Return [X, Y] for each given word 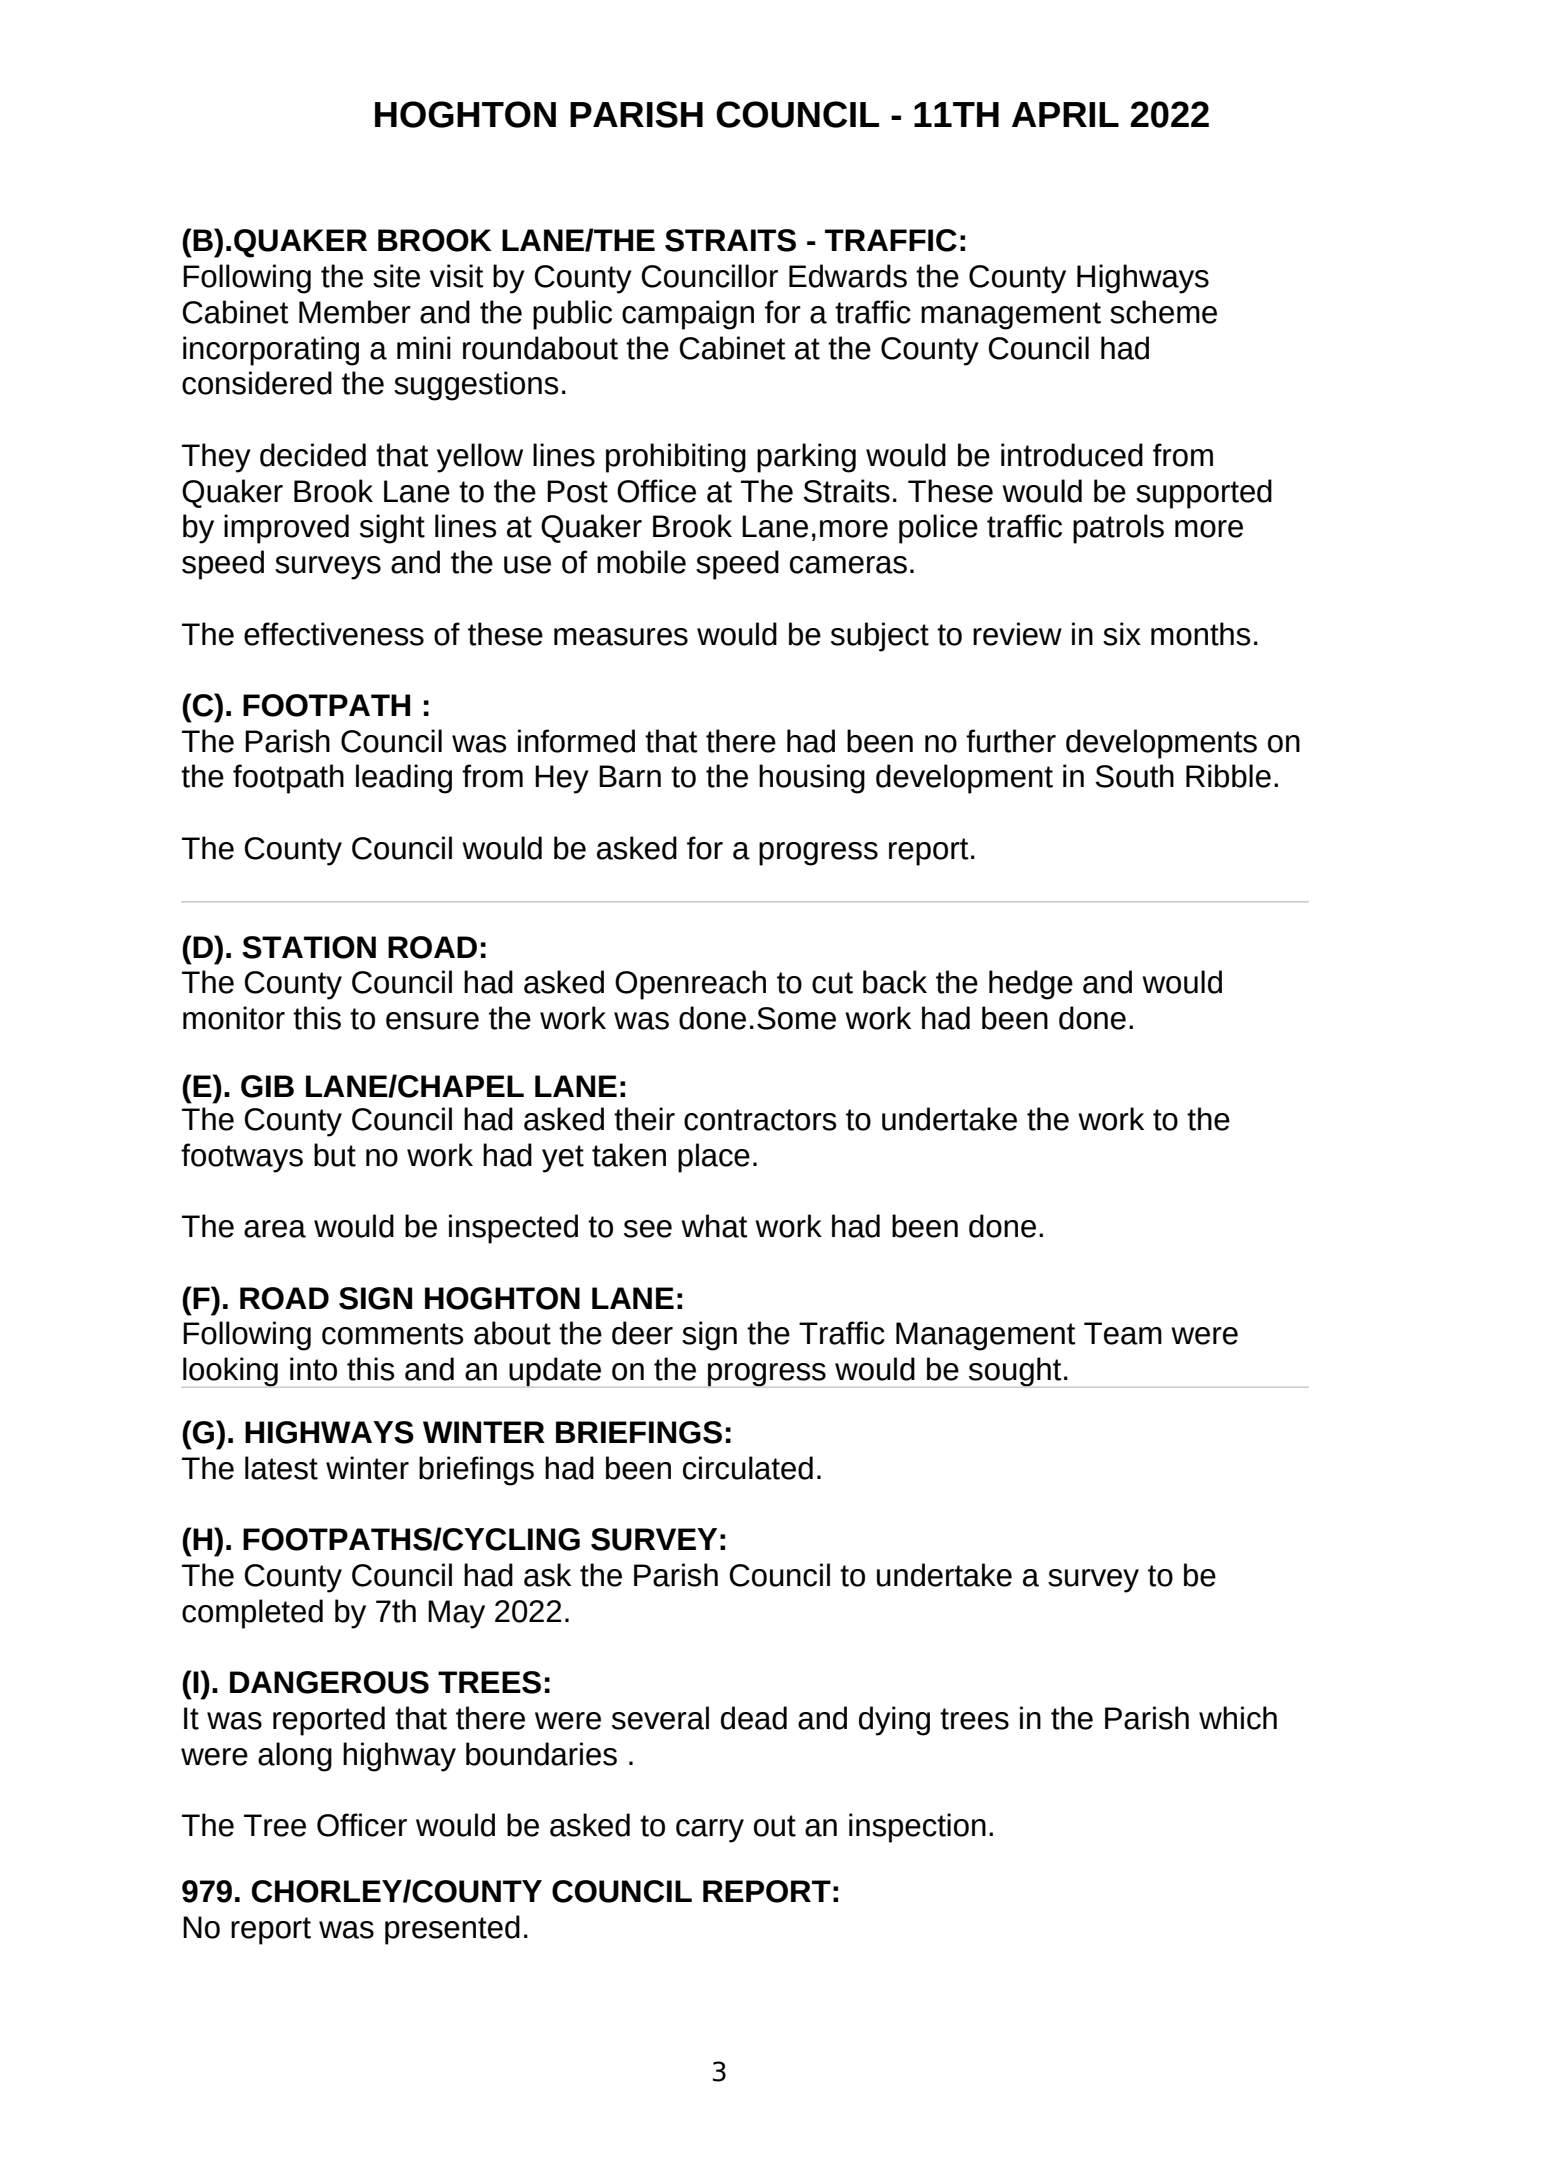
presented [452, 1930]
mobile [641, 562]
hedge [1031, 985]
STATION [309, 947]
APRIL [1065, 114]
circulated [748, 1468]
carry [710, 1831]
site [396, 276]
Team [1123, 1333]
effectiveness [334, 634]
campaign [688, 315]
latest [281, 1468]
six [1122, 634]
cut [832, 983]
